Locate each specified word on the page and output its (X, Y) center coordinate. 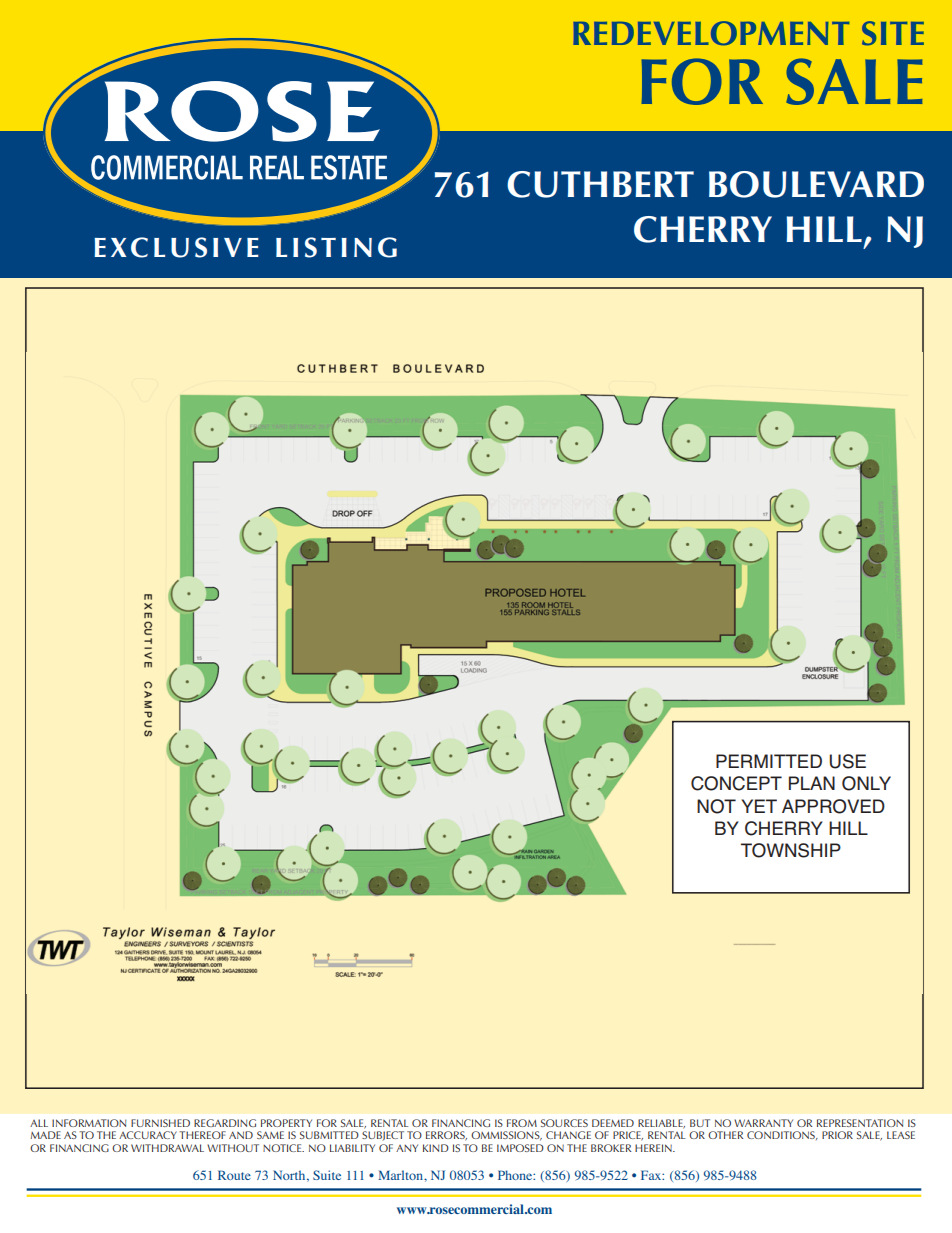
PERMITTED (769, 761)
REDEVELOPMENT (711, 33)
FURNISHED (160, 1123)
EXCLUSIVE (176, 247)
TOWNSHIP (791, 850)
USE (847, 761)
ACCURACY (148, 1135)
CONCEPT (736, 783)
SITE (893, 33)
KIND (436, 1148)
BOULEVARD (816, 184)
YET (759, 806)
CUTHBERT (600, 184)
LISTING (336, 247)
